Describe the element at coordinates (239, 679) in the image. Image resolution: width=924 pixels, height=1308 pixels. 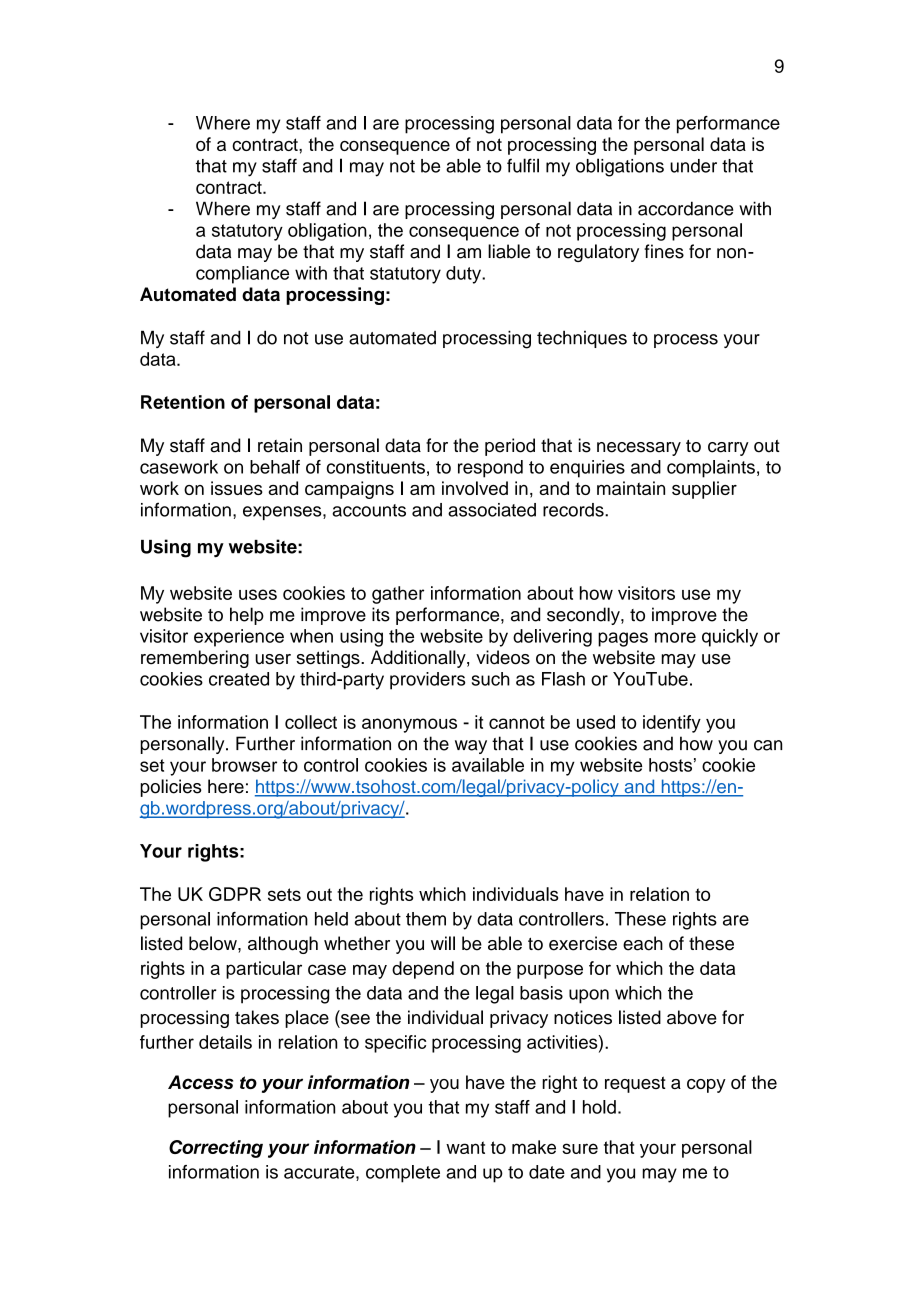
I see `created` at that location.
